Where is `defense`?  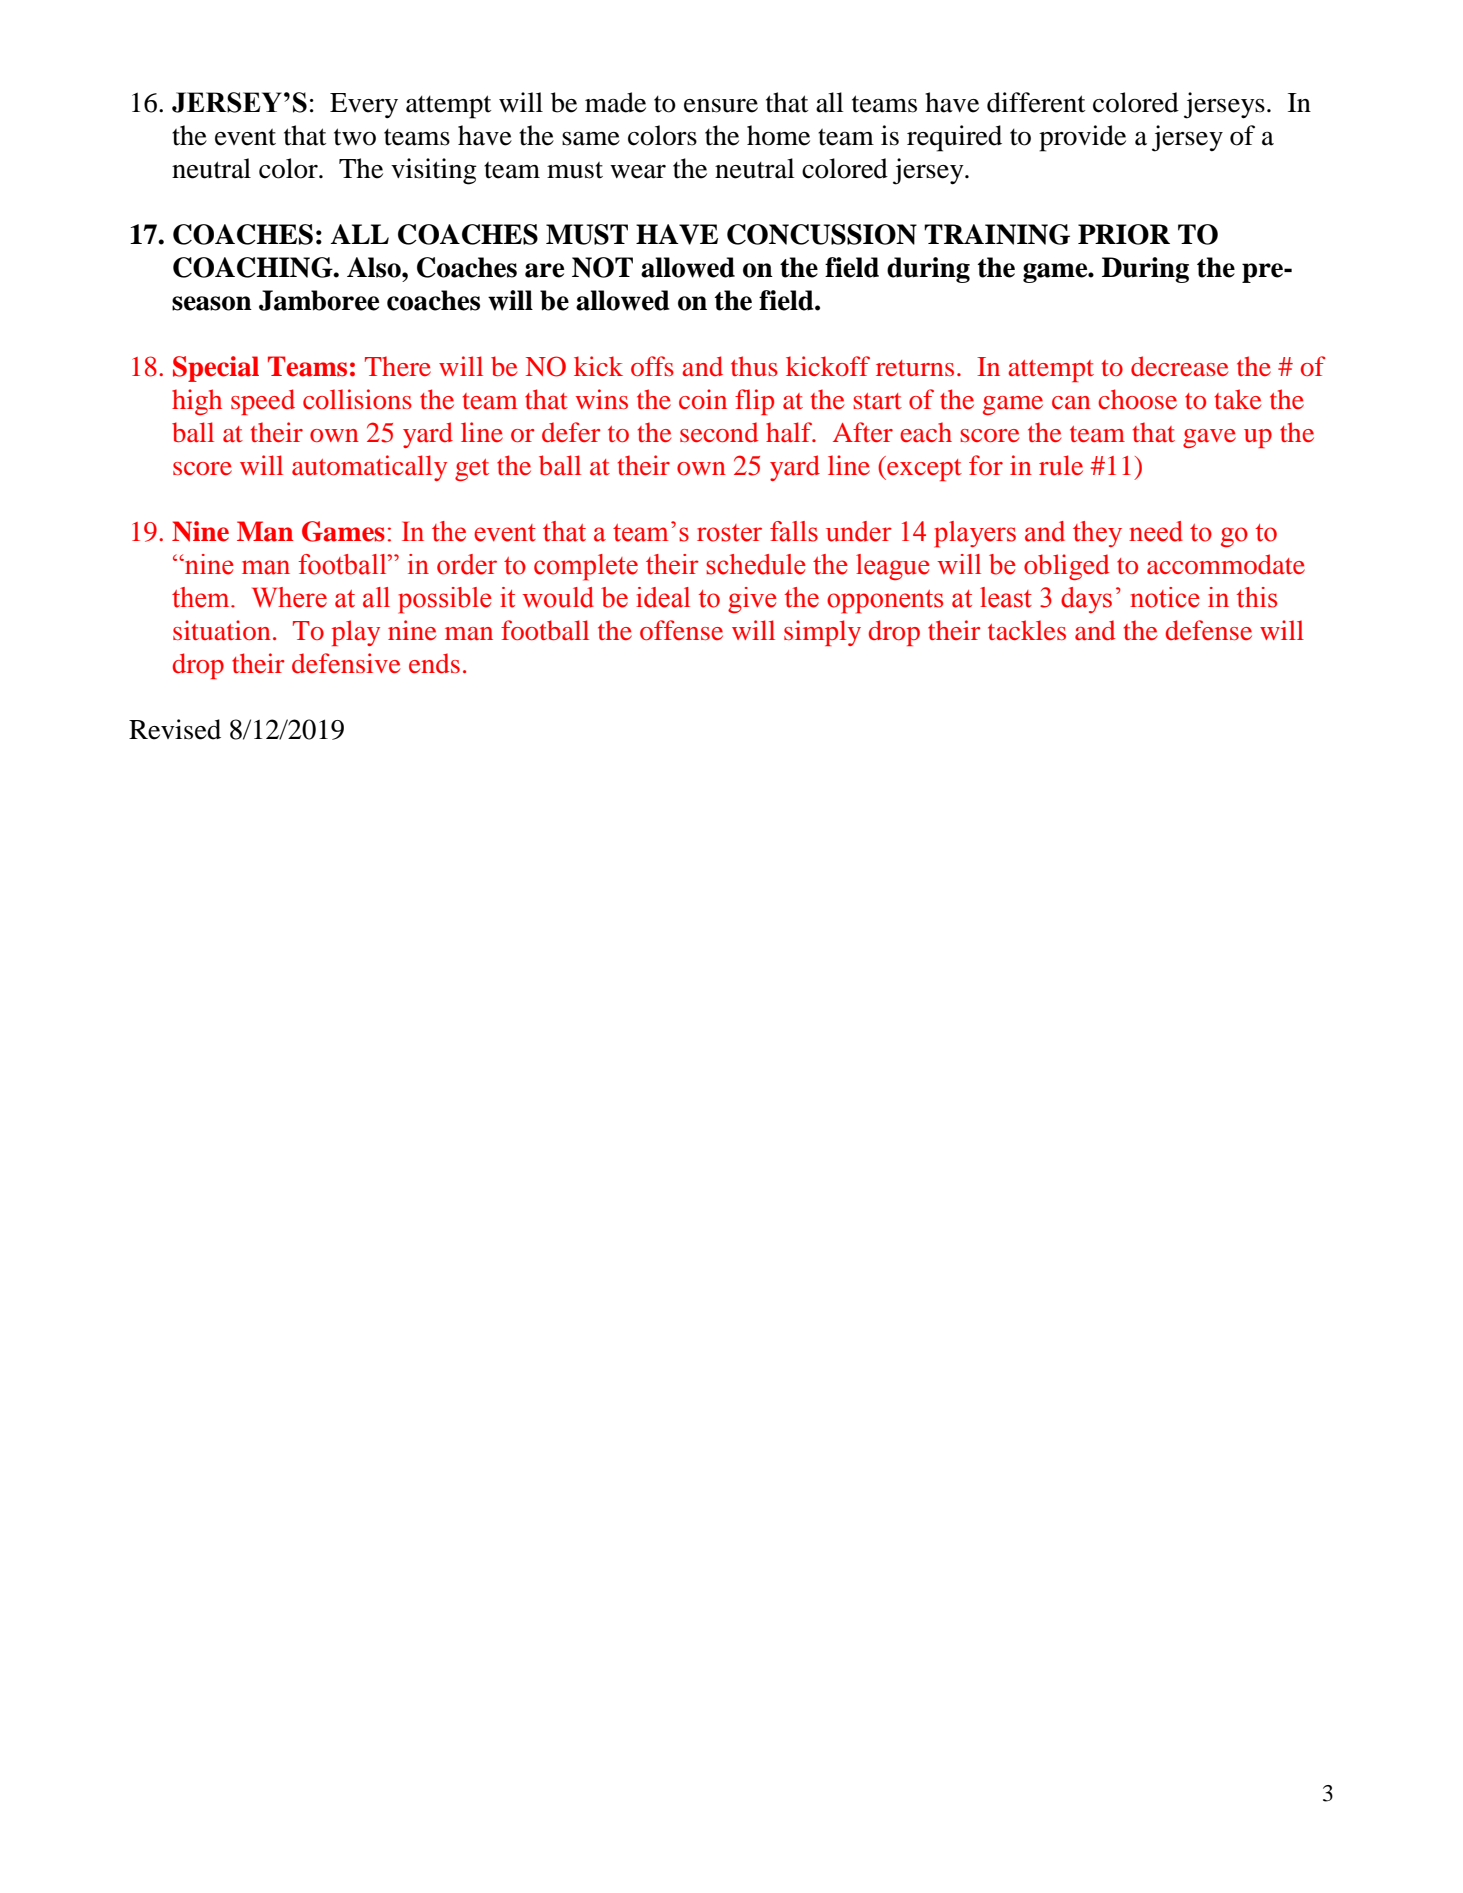 defense is located at coordinates (1209, 630).
